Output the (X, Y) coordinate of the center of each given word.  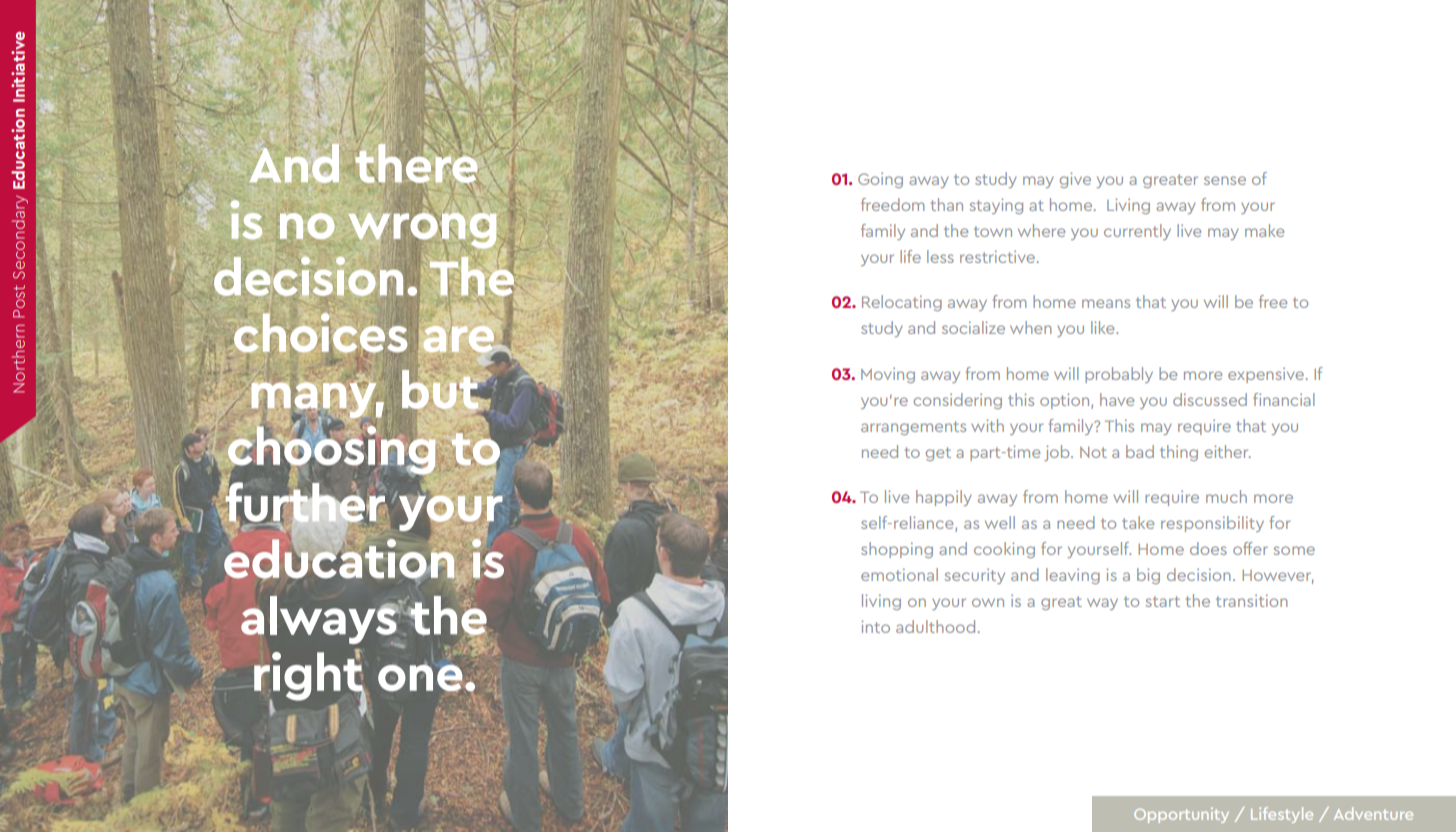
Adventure (1373, 813)
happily (944, 498)
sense (1225, 180)
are (460, 340)
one (421, 678)
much (1226, 496)
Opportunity (1181, 815)
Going (880, 180)
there (416, 163)
